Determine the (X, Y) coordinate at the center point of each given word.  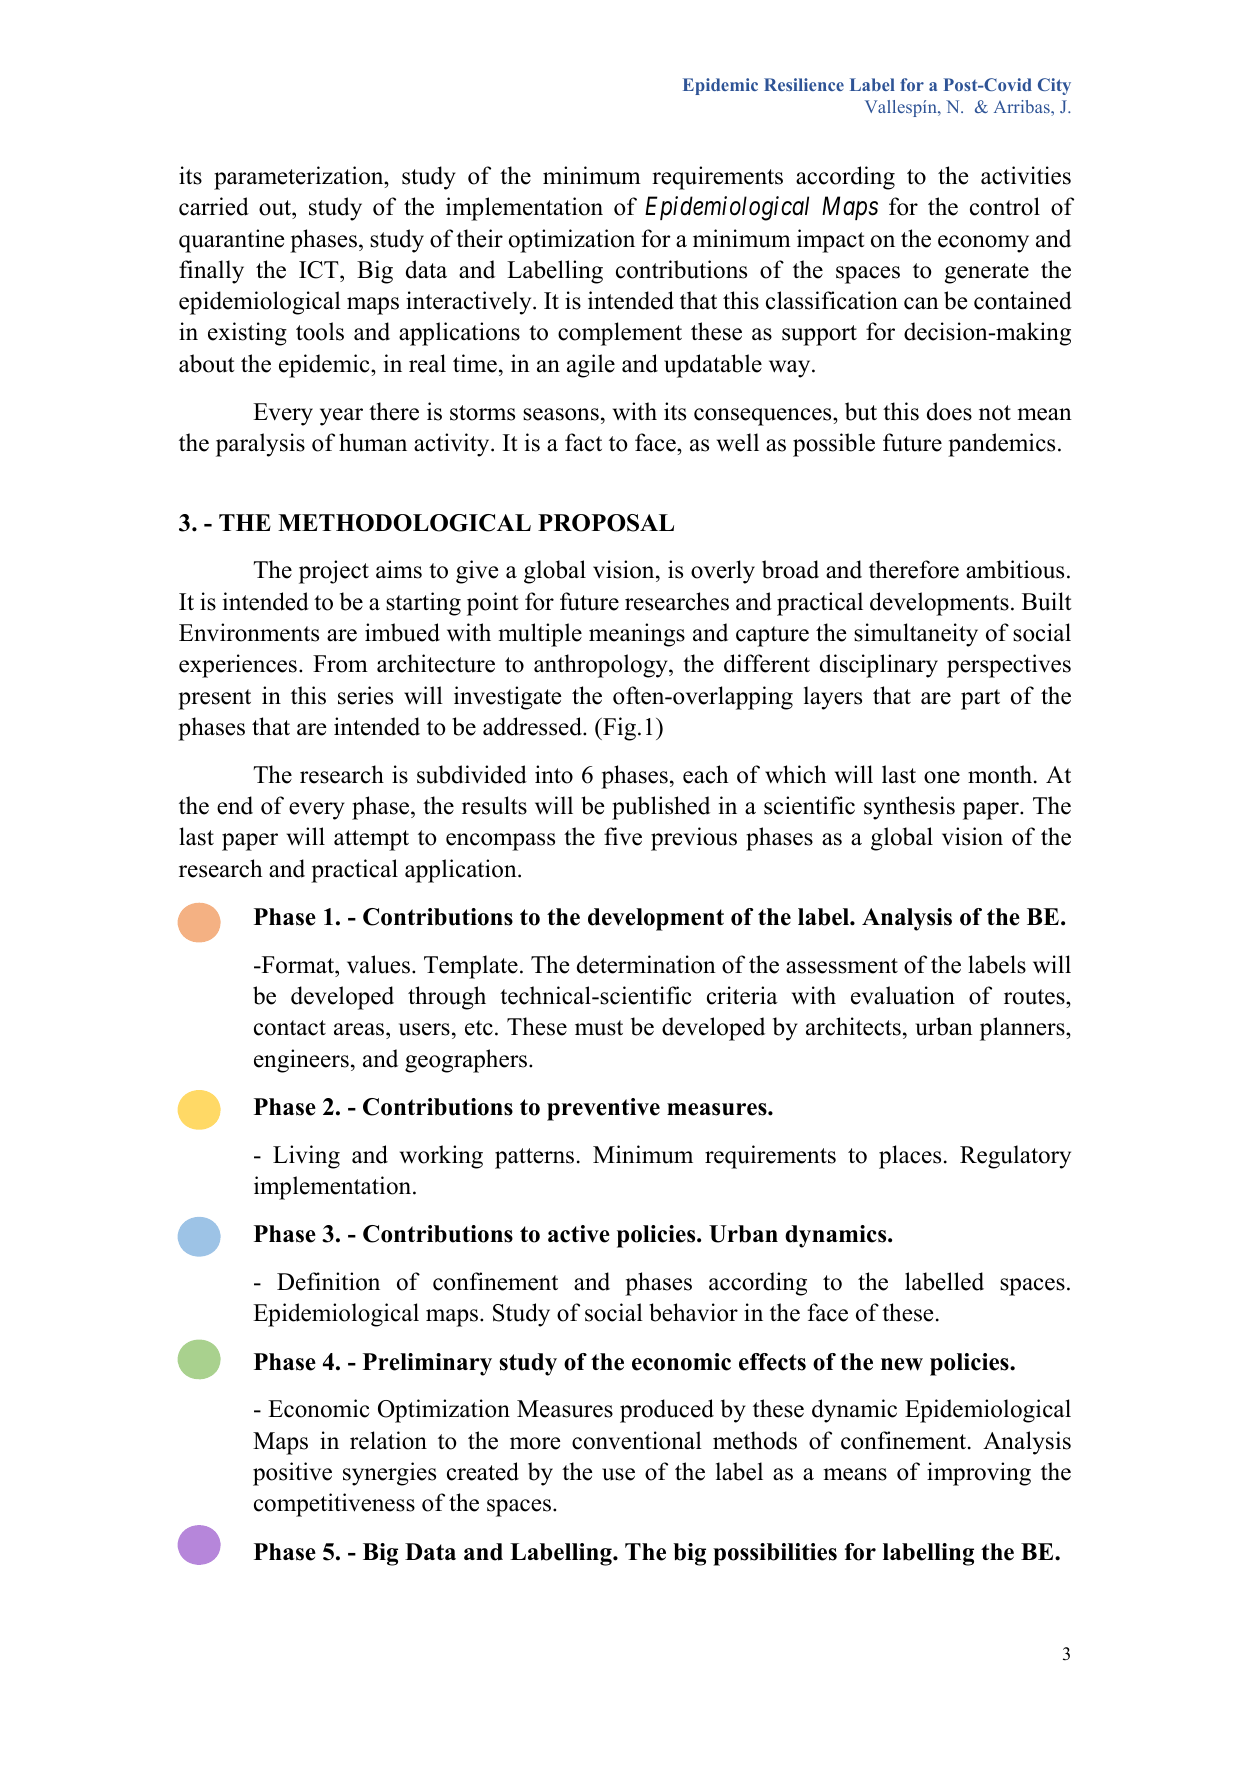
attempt (371, 840)
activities (1026, 175)
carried (214, 206)
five (623, 836)
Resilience (804, 84)
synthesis (909, 808)
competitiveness (334, 1505)
